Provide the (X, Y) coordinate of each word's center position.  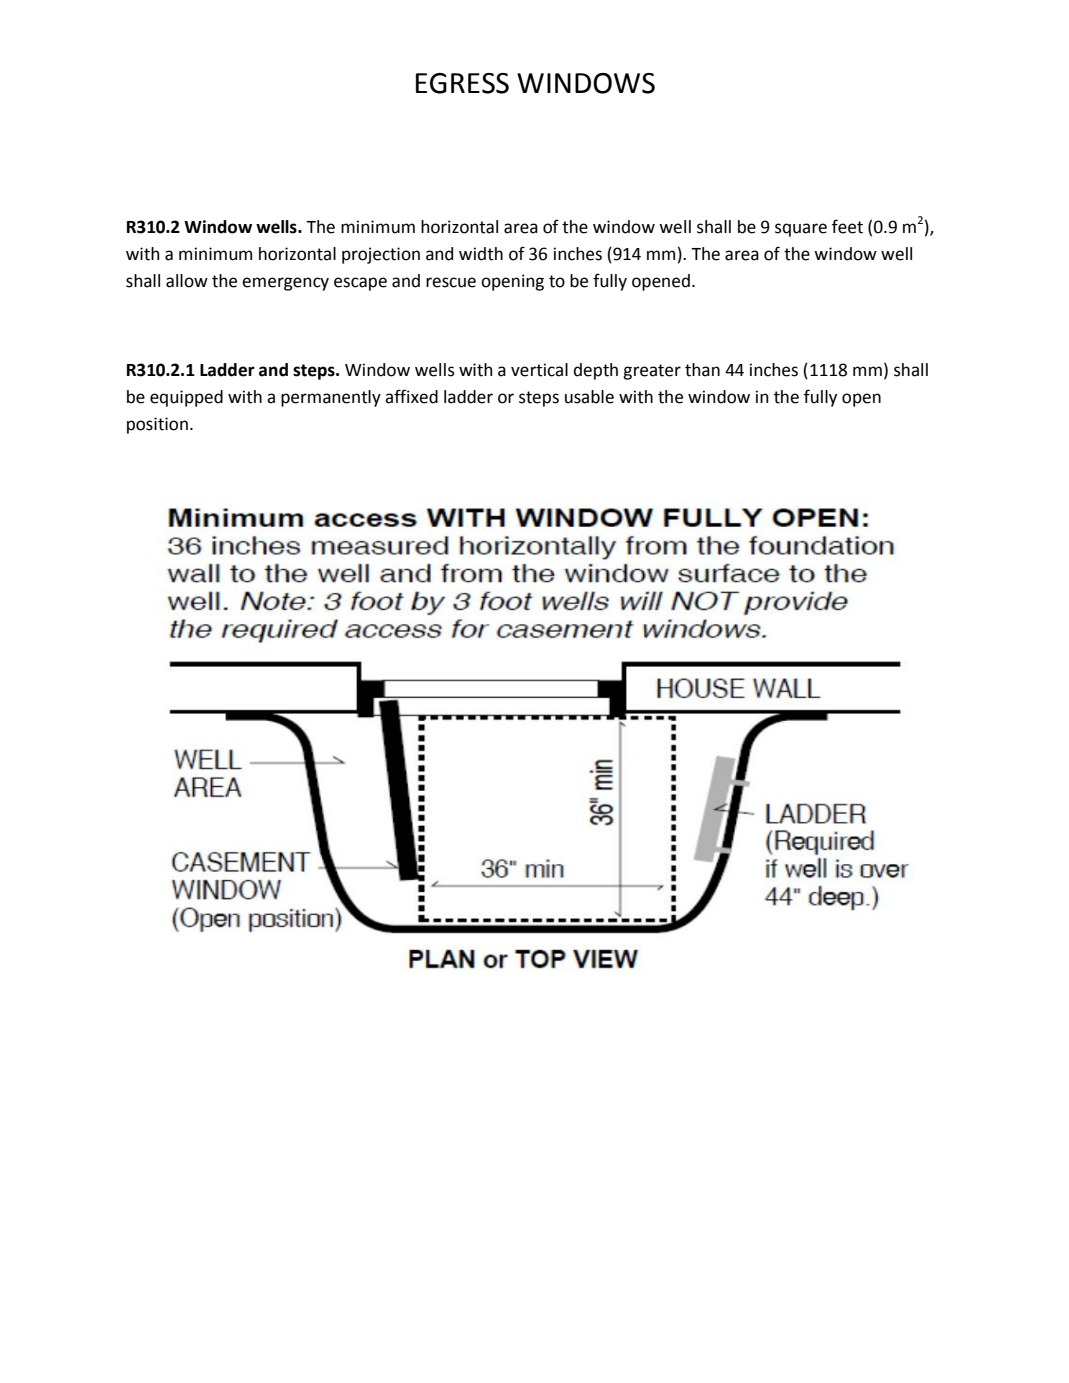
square (801, 230)
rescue (451, 282)
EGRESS (462, 83)
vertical (539, 370)
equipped (186, 398)
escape (360, 284)
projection (381, 255)
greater (652, 372)
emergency (285, 284)
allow (187, 281)
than (702, 370)
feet (847, 226)
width (481, 254)
